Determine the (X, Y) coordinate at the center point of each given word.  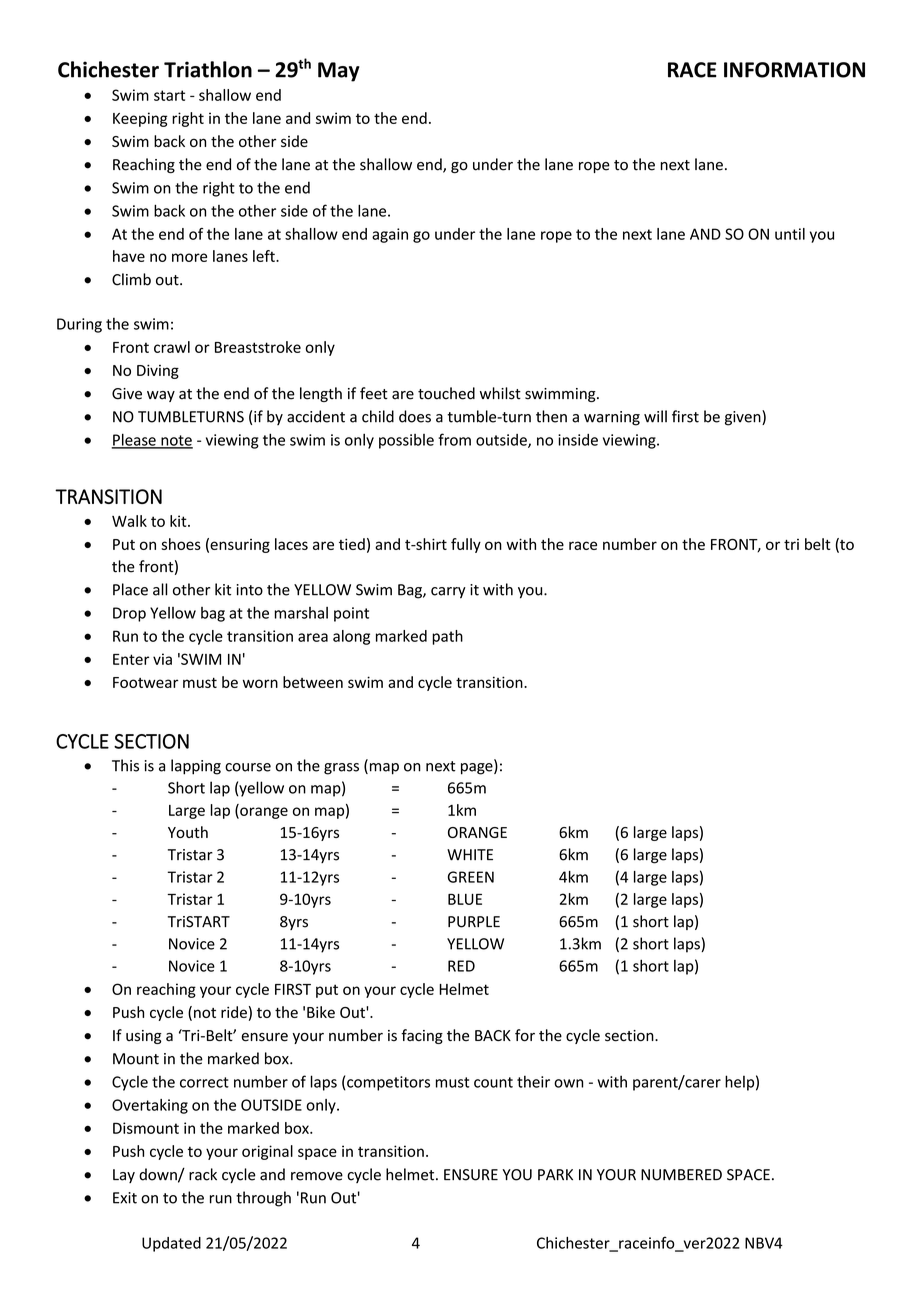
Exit (125, 1198)
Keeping (140, 119)
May (339, 72)
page (478, 769)
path (447, 637)
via (162, 659)
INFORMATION (794, 70)
